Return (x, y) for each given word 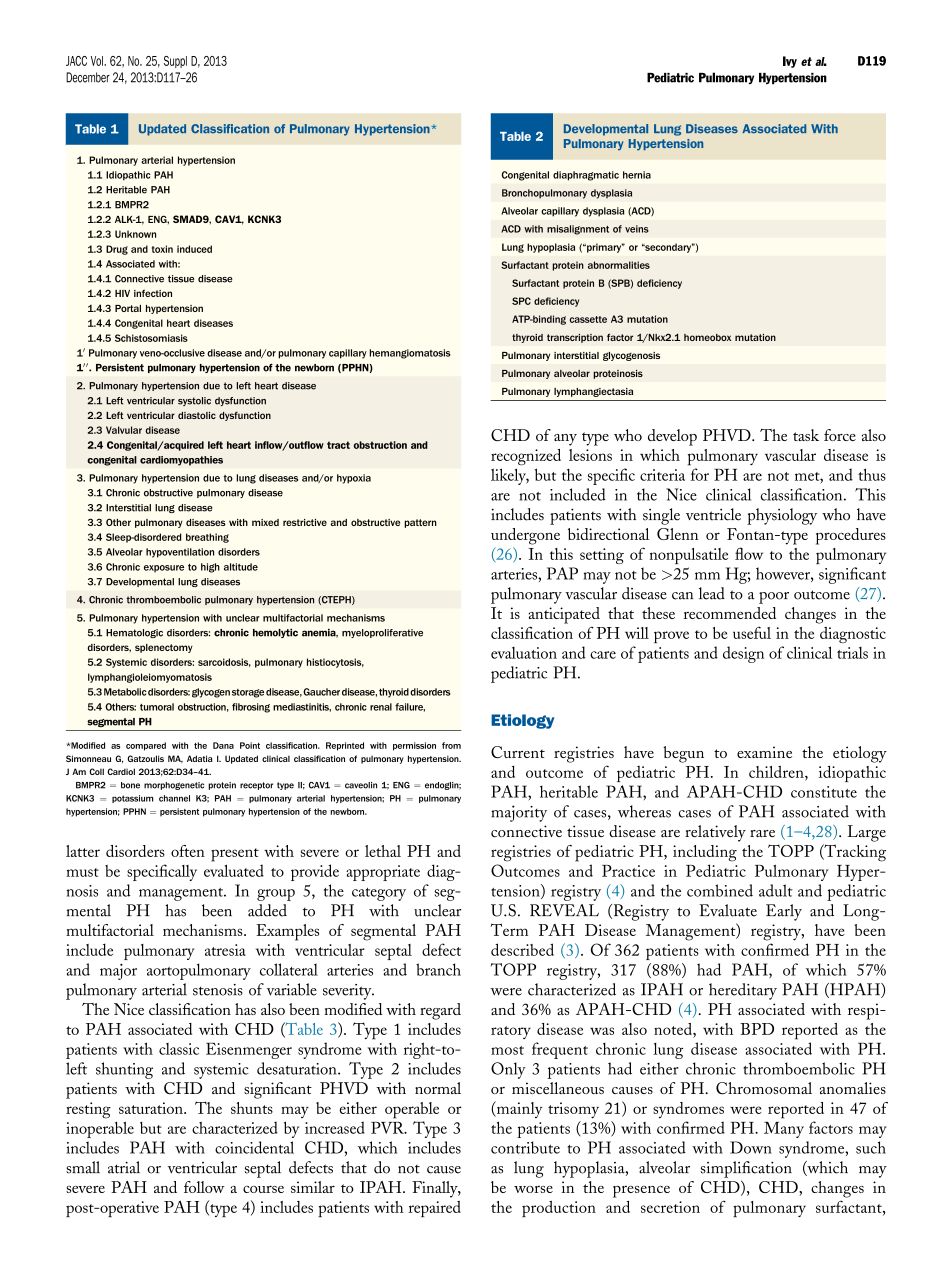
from (451, 745)
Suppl (175, 62)
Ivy (790, 62)
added (267, 910)
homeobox (707, 337)
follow (204, 1187)
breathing (207, 538)
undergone (525, 536)
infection (153, 293)
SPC (521, 301)
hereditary (743, 991)
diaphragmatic (586, 176)
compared (146, 746)
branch (438, 969)
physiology (782, 516)
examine (764, 752)
